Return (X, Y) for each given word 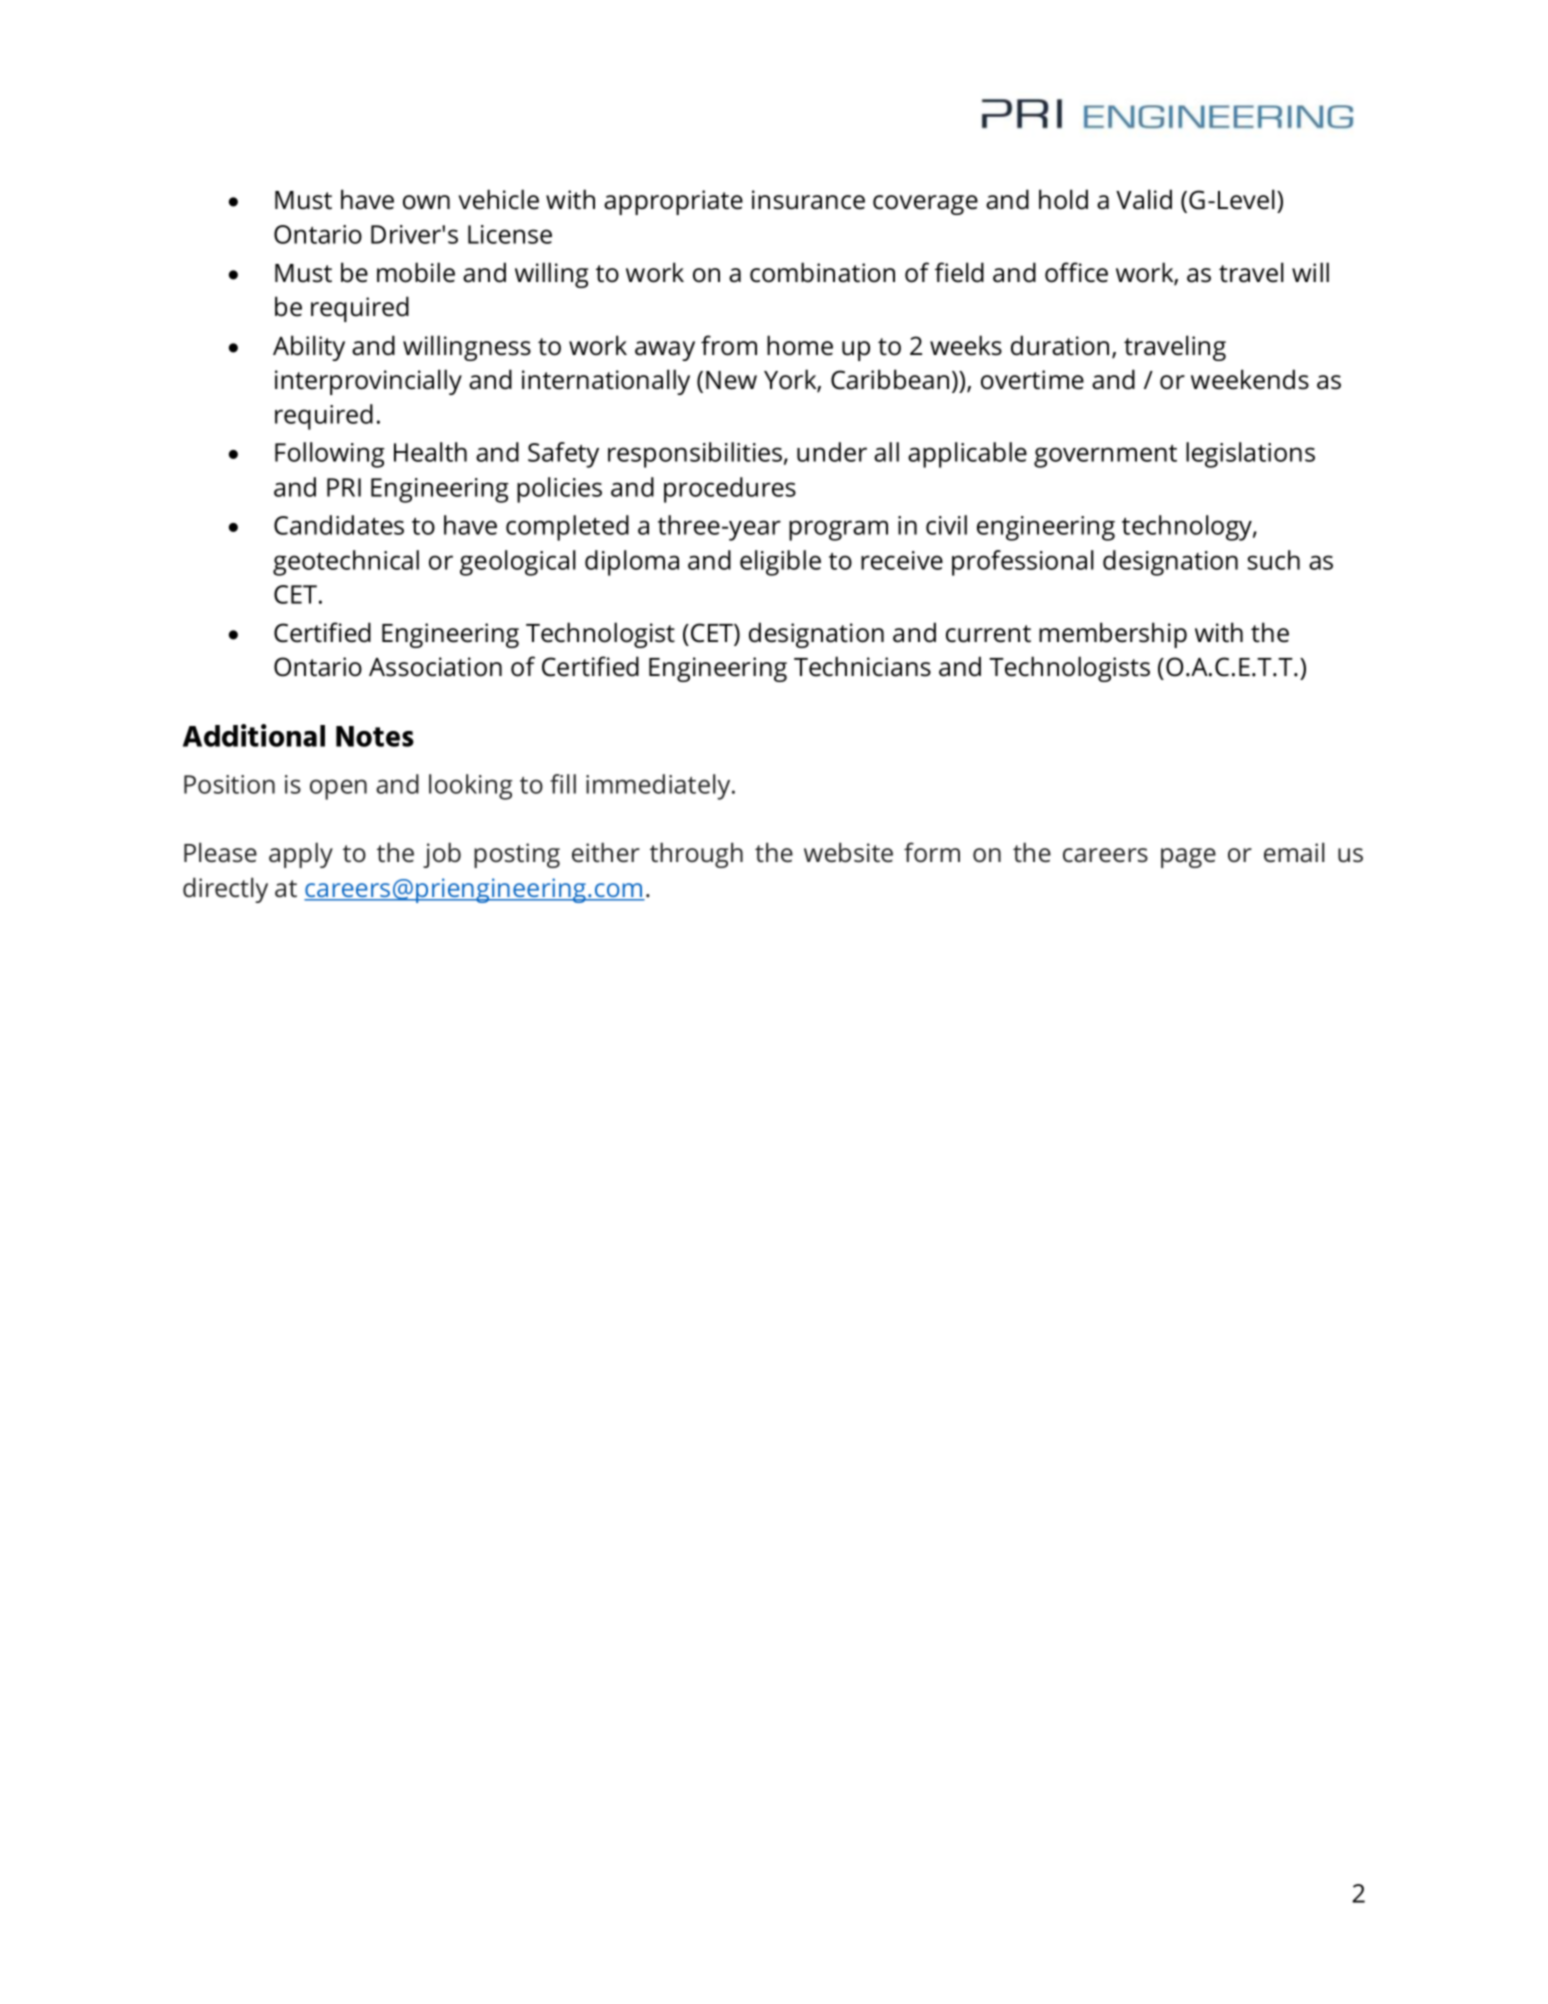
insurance (808, 200)
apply (301, 855)
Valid (1144, 199)
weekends (1250, 379)
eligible (780, 563)
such (1274, 560)
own (426, 202)
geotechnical (346, 563)
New (731, 380)
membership (1113, 635)
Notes (375, 736)
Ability (309, 348)
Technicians (862, 666)
